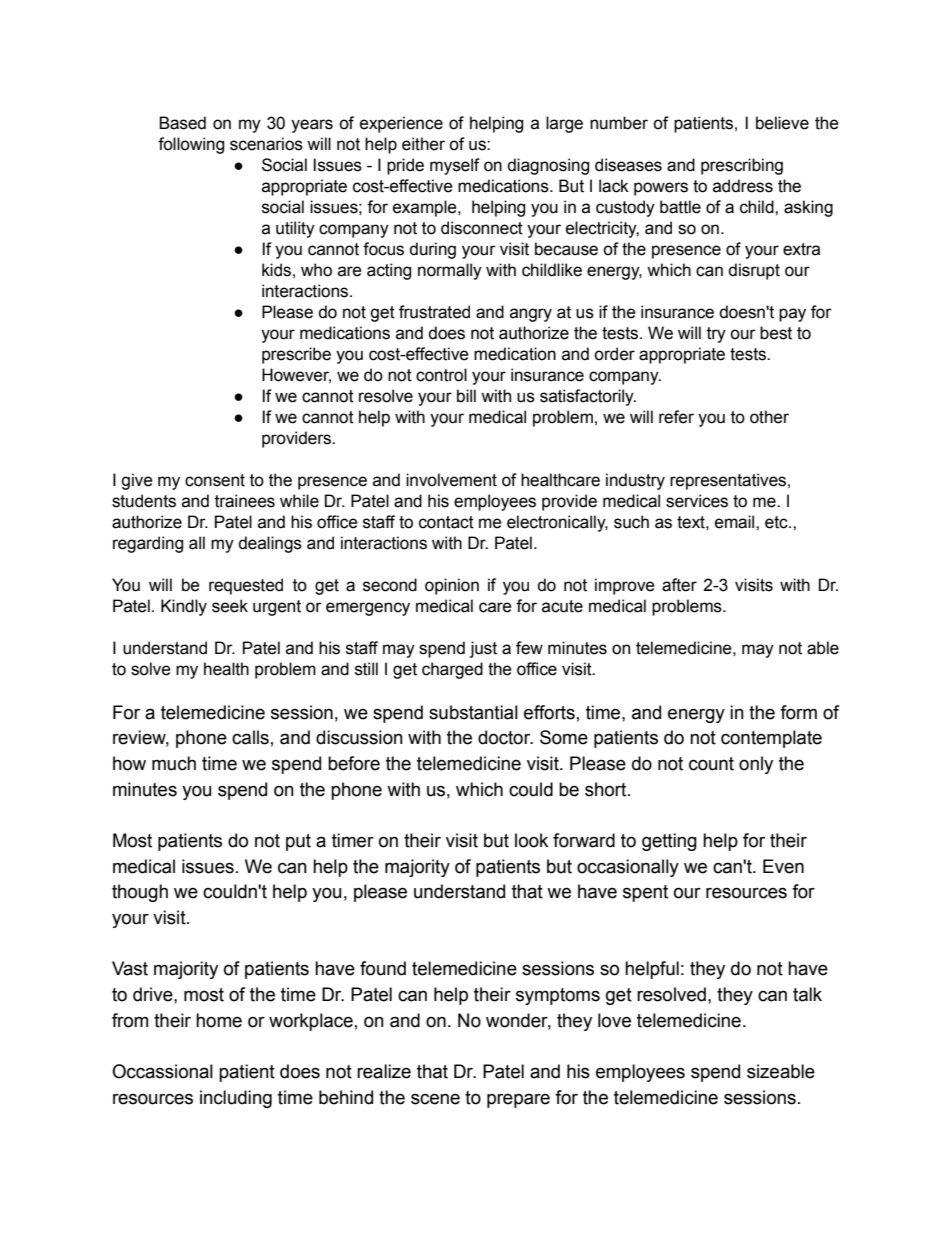 The image size is (952, 1233). I want to click on including, so click(236, 1099).
